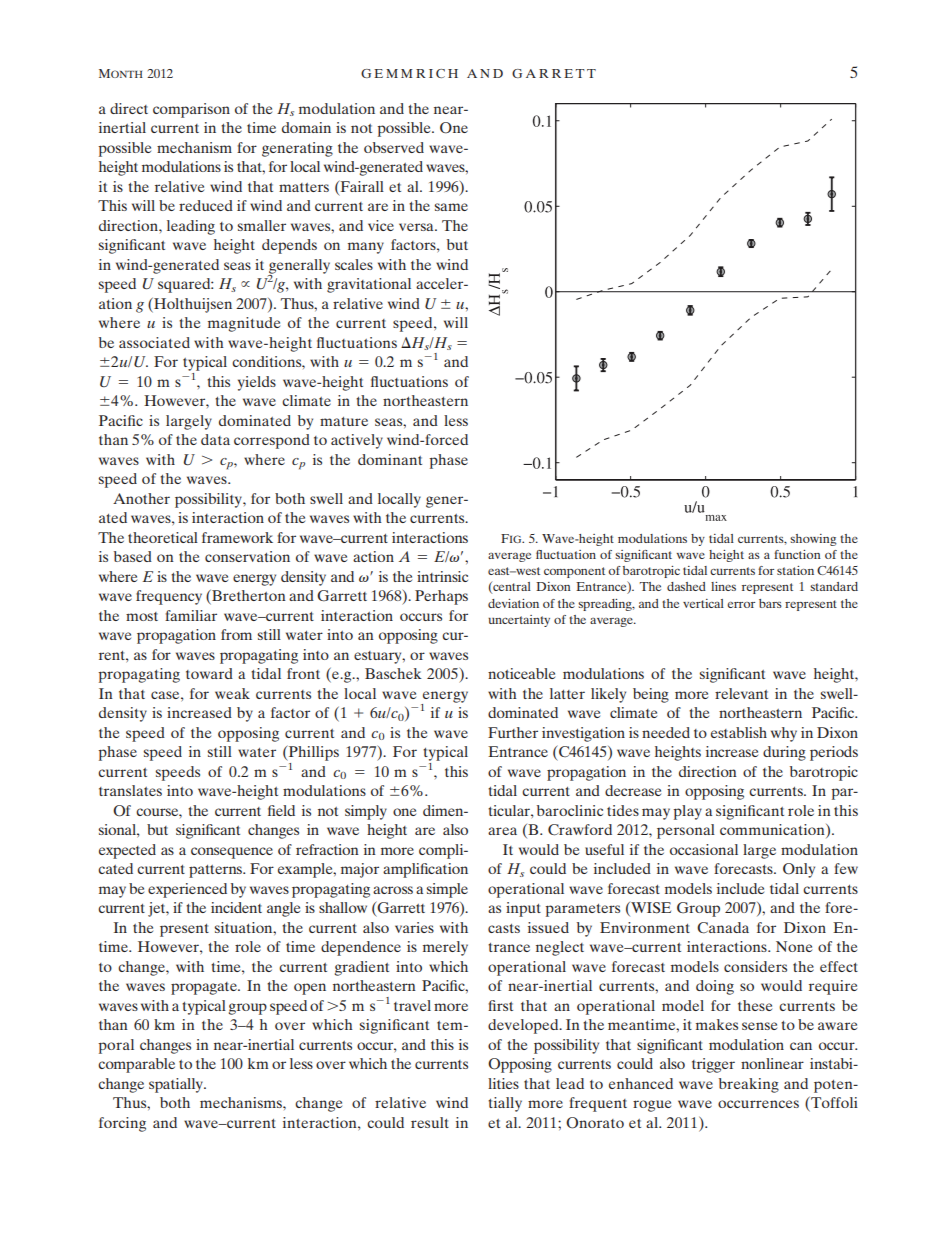  What do you see at coordinates (502, 831) in the screenshot?
I see `area` at bounding box center [502, 831].
